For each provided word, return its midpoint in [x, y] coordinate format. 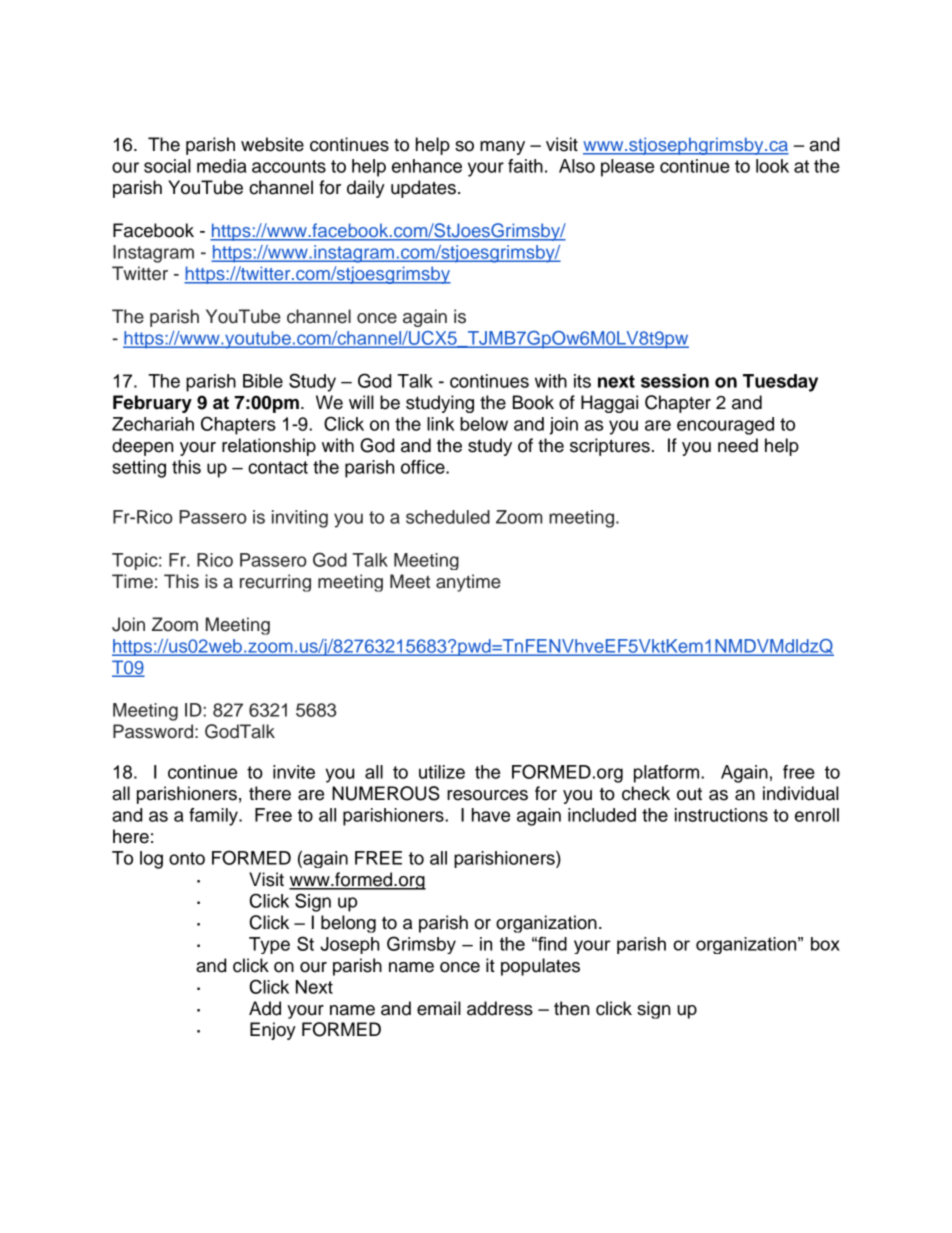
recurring [275, 583]
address [500, 1008]
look [772, 166]
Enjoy [273, 1031]
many [502, 148]
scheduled [448, 517]
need [738, 445]
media [222, 166]
